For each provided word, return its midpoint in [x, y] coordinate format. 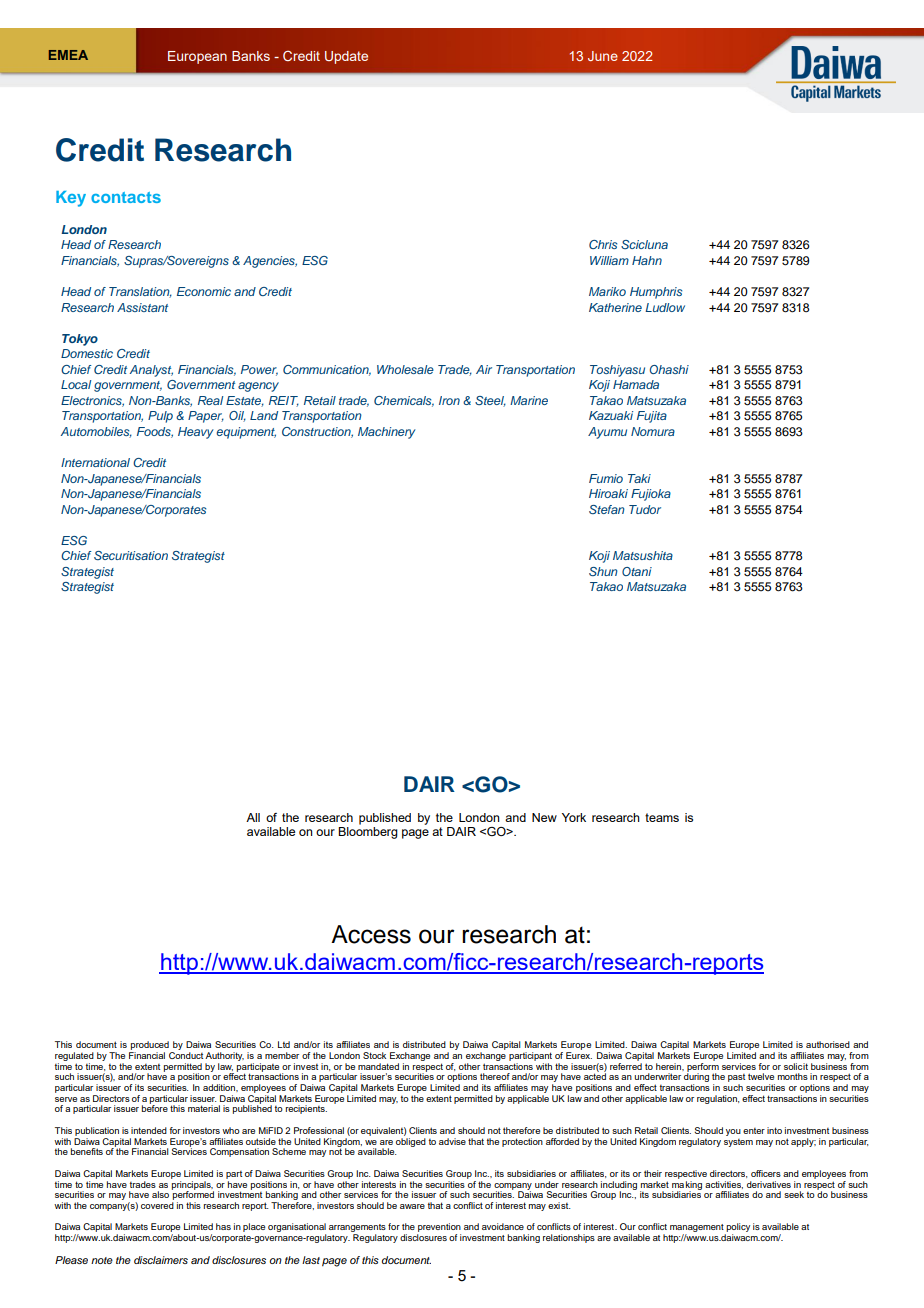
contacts [126, 197]
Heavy [196, 433]
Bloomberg [368, 833]
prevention [439, 1229]
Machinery [387, 433]
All [253, 817]
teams [662, 817]
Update [346, 57]
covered [157, 1205]
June [603, 56]
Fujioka [651, 495]
